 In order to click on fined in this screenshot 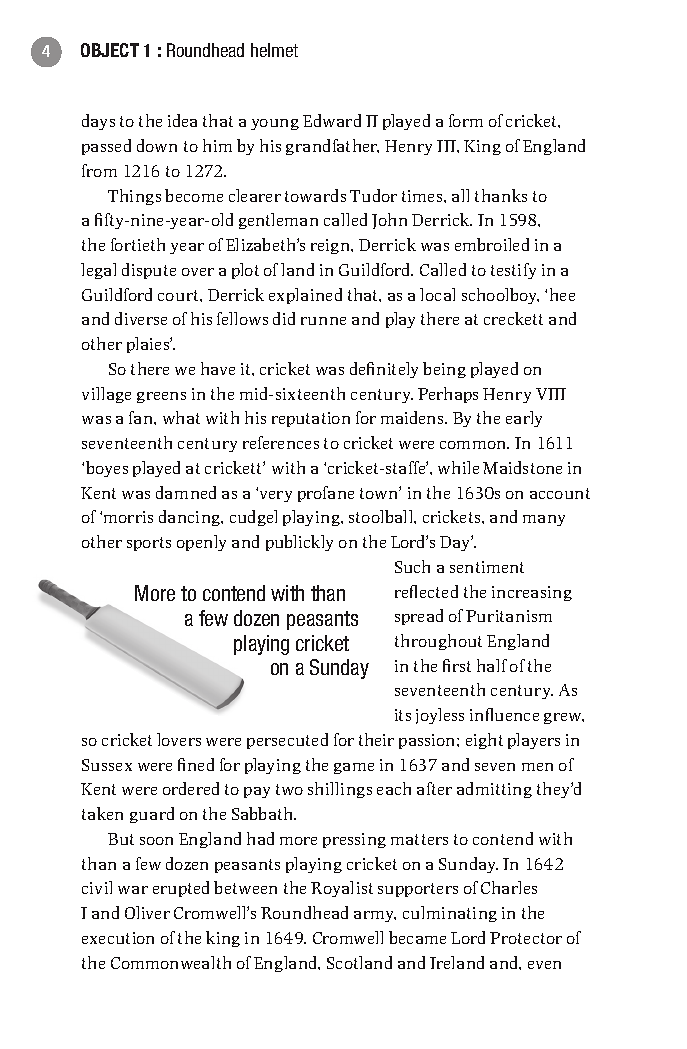, I will do `click(196, 764)`.
